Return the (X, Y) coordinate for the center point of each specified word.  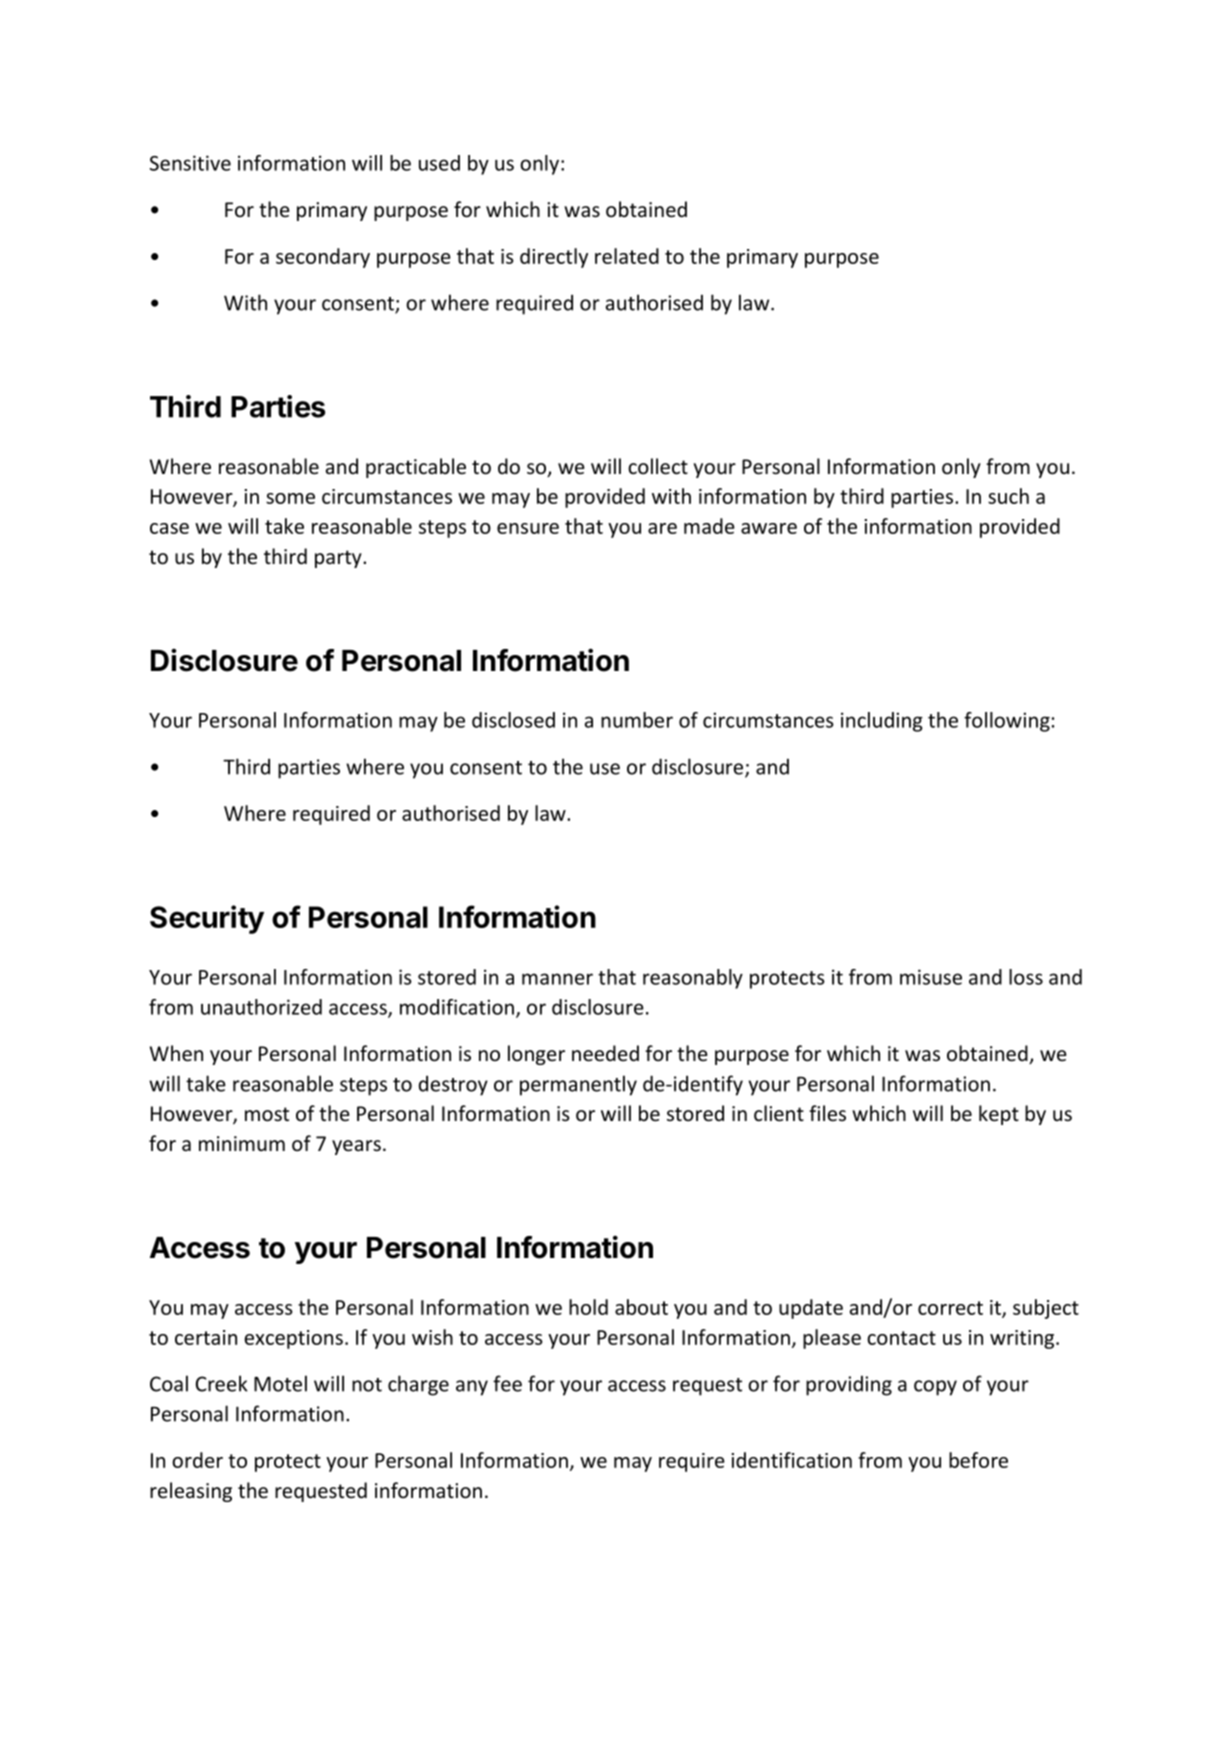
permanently (578, 1085)
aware (769, 528)
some (290, 498)
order (197, 1460)
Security (207, 919)
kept (999, 1115)
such (1008, 496)
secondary (323, 258)
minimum (242, 1143)
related (627, 256)
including (882, 722)
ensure (528, 528)
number (637, 720)
